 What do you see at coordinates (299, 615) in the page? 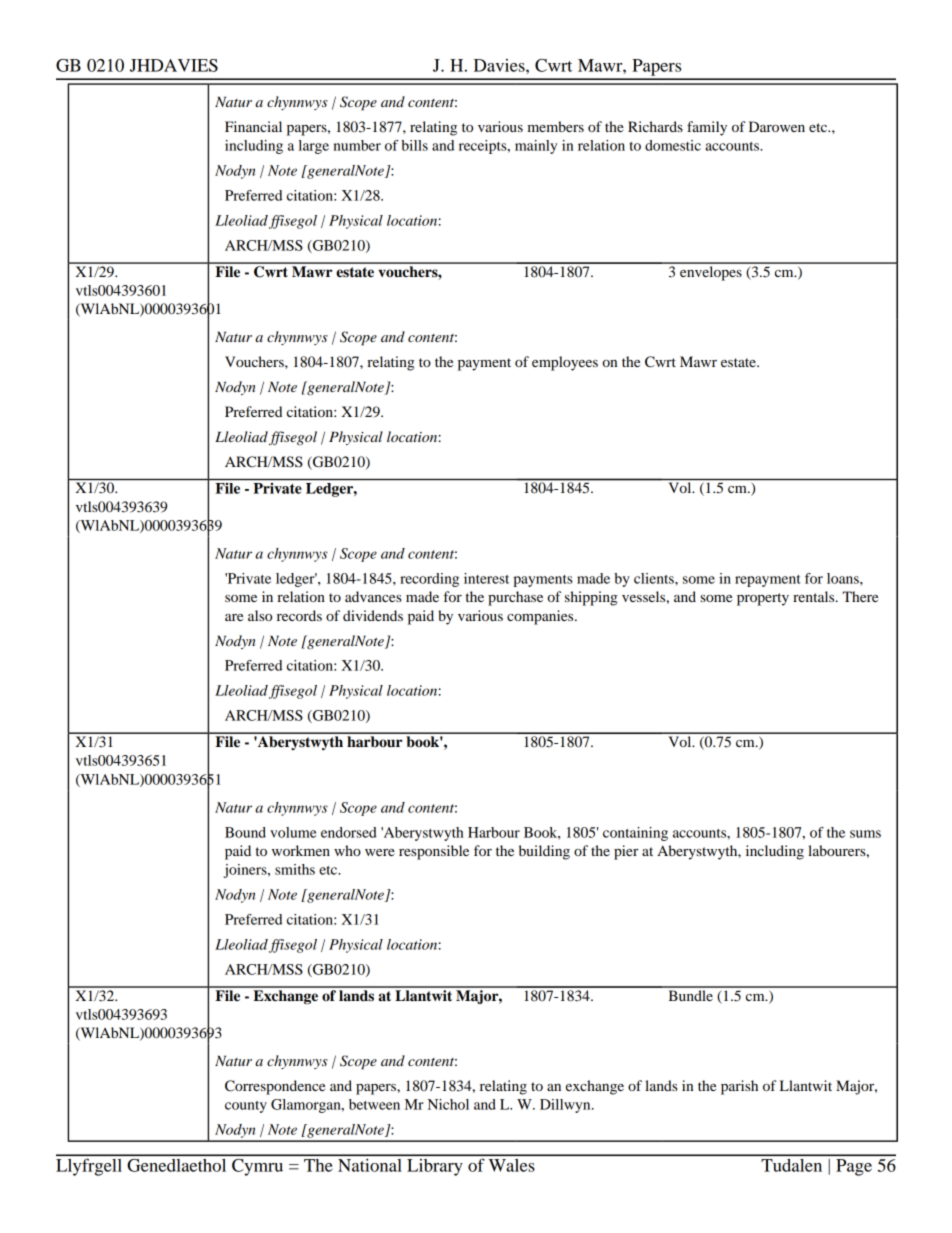
I see `records` at bounding box center [299, 615].
